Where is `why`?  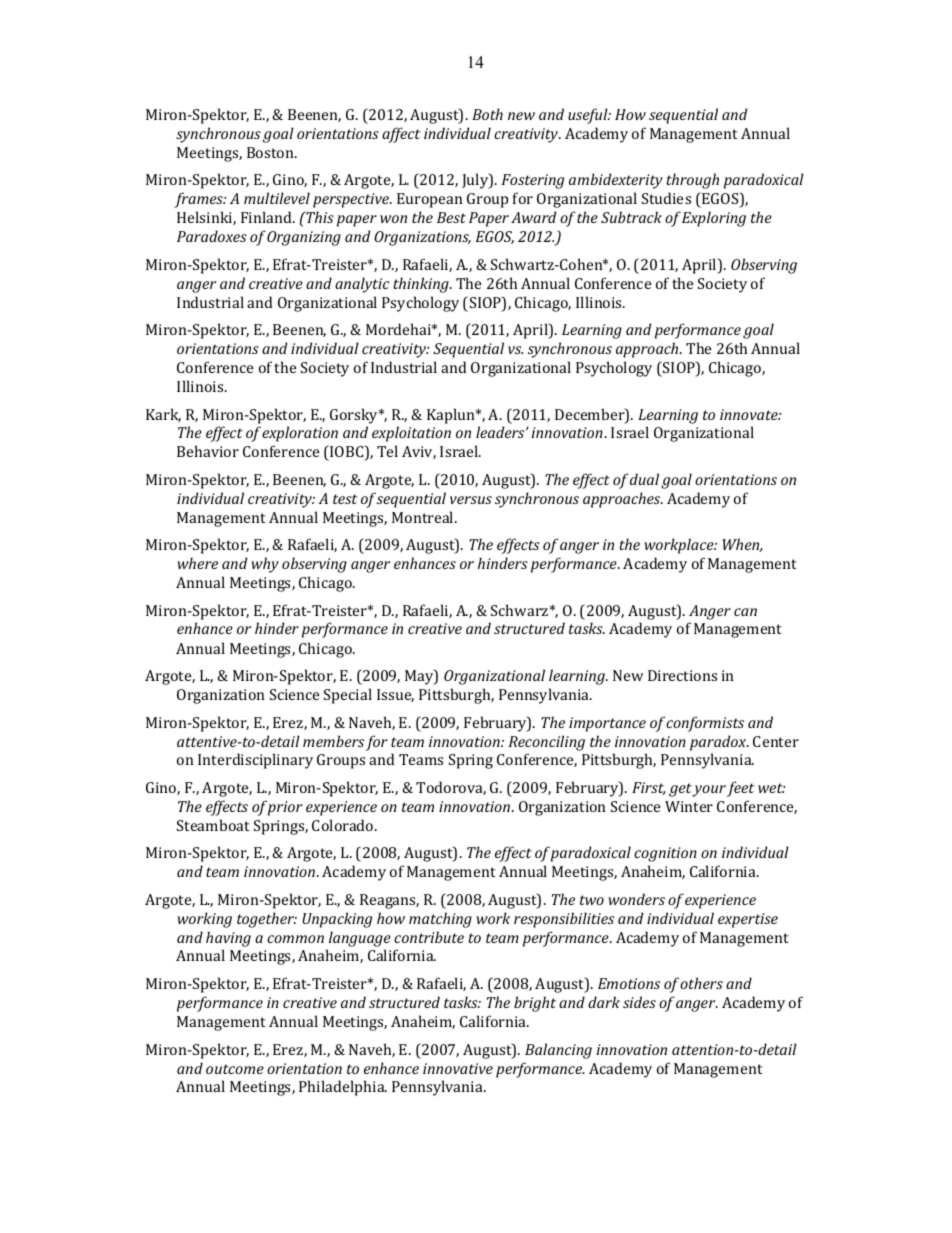
why is located at coordinates (265, 565).
